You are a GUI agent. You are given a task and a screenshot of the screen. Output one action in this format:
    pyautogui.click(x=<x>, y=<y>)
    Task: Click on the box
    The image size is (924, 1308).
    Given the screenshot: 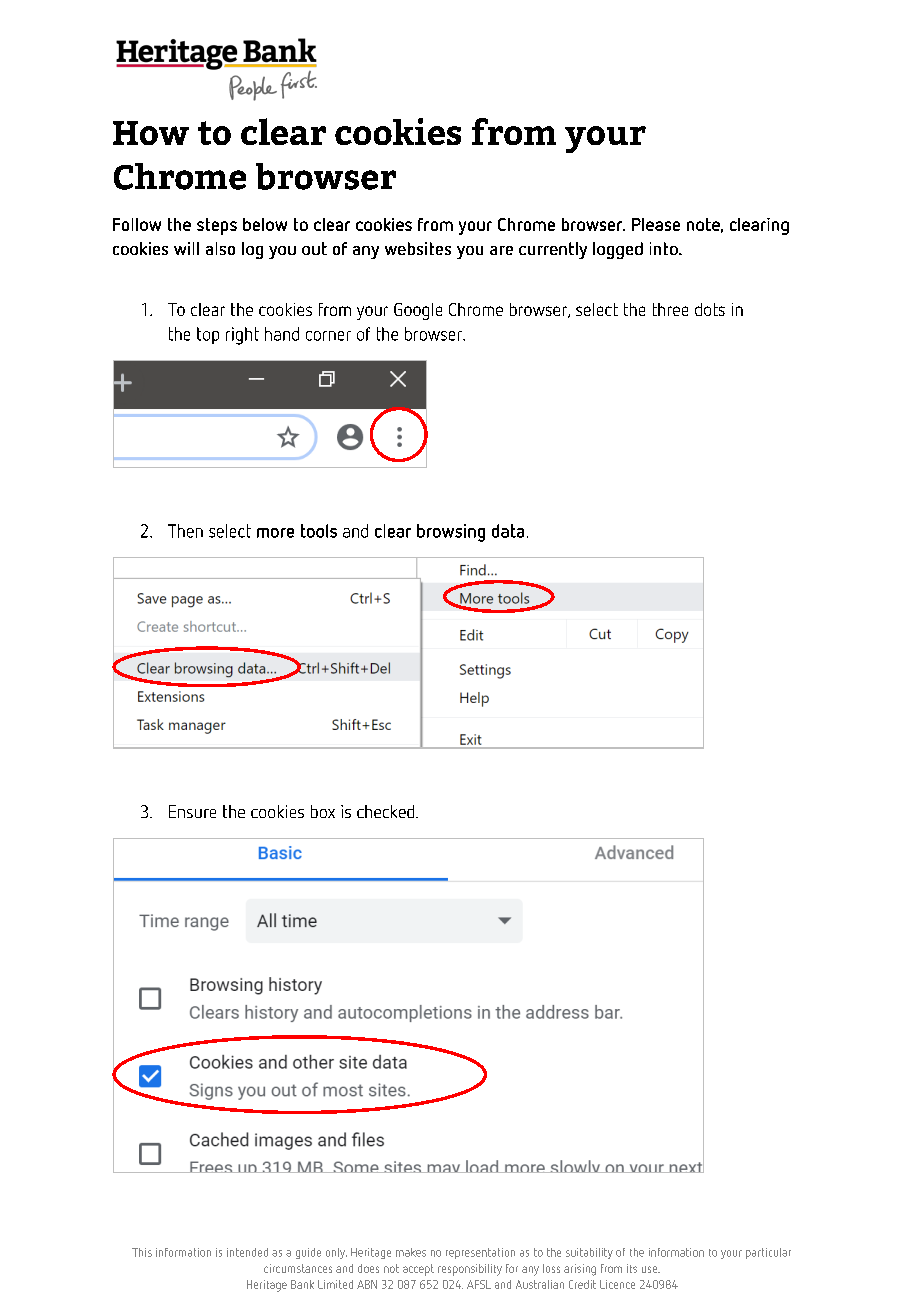 What is the action you would take?
    pyautogui.click(x=323, y=811)
